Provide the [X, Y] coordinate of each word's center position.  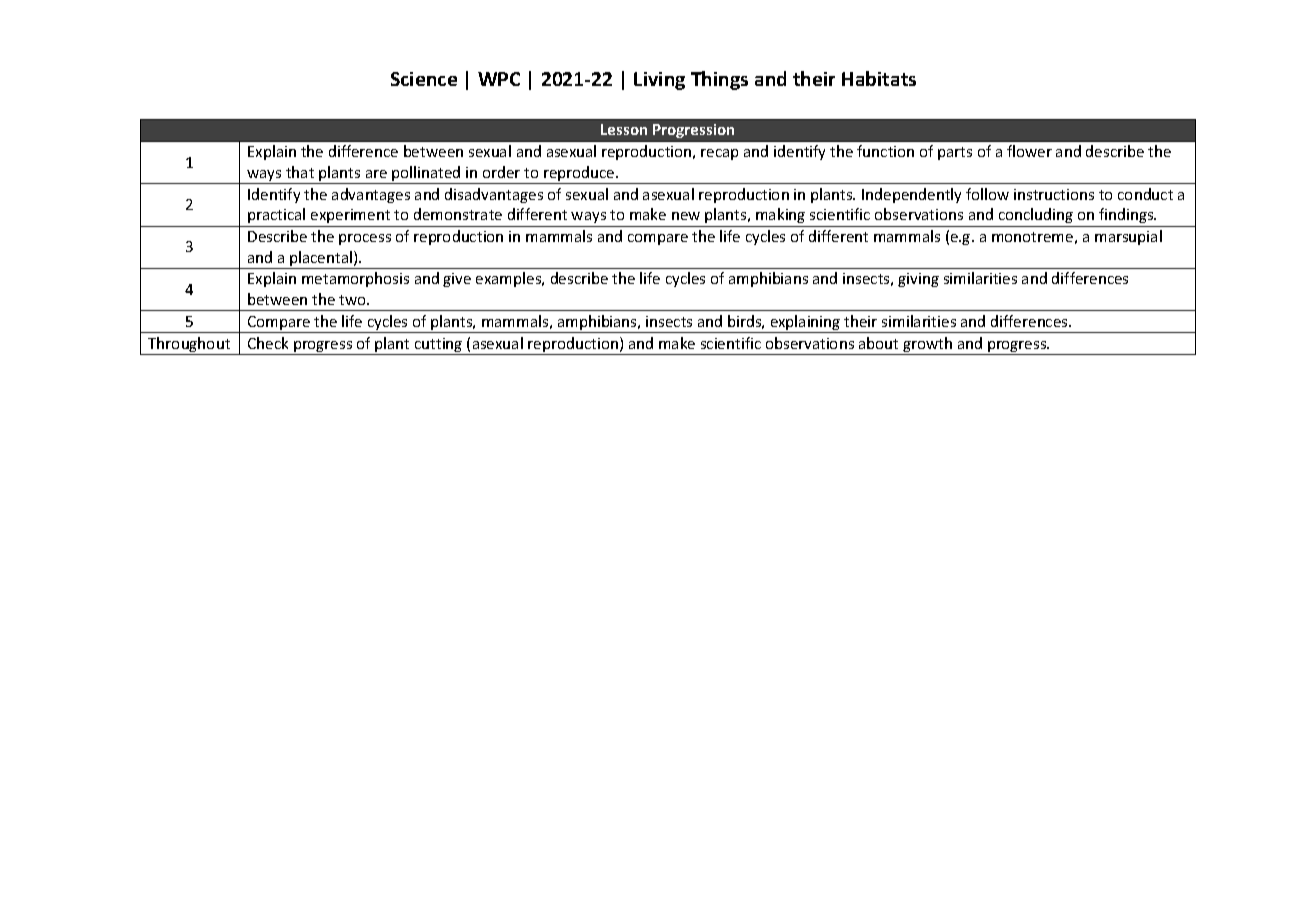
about [878, 343]
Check [268, 343]
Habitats [879, 78]
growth [927, 346]
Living [659, 81]
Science [424, 79]
